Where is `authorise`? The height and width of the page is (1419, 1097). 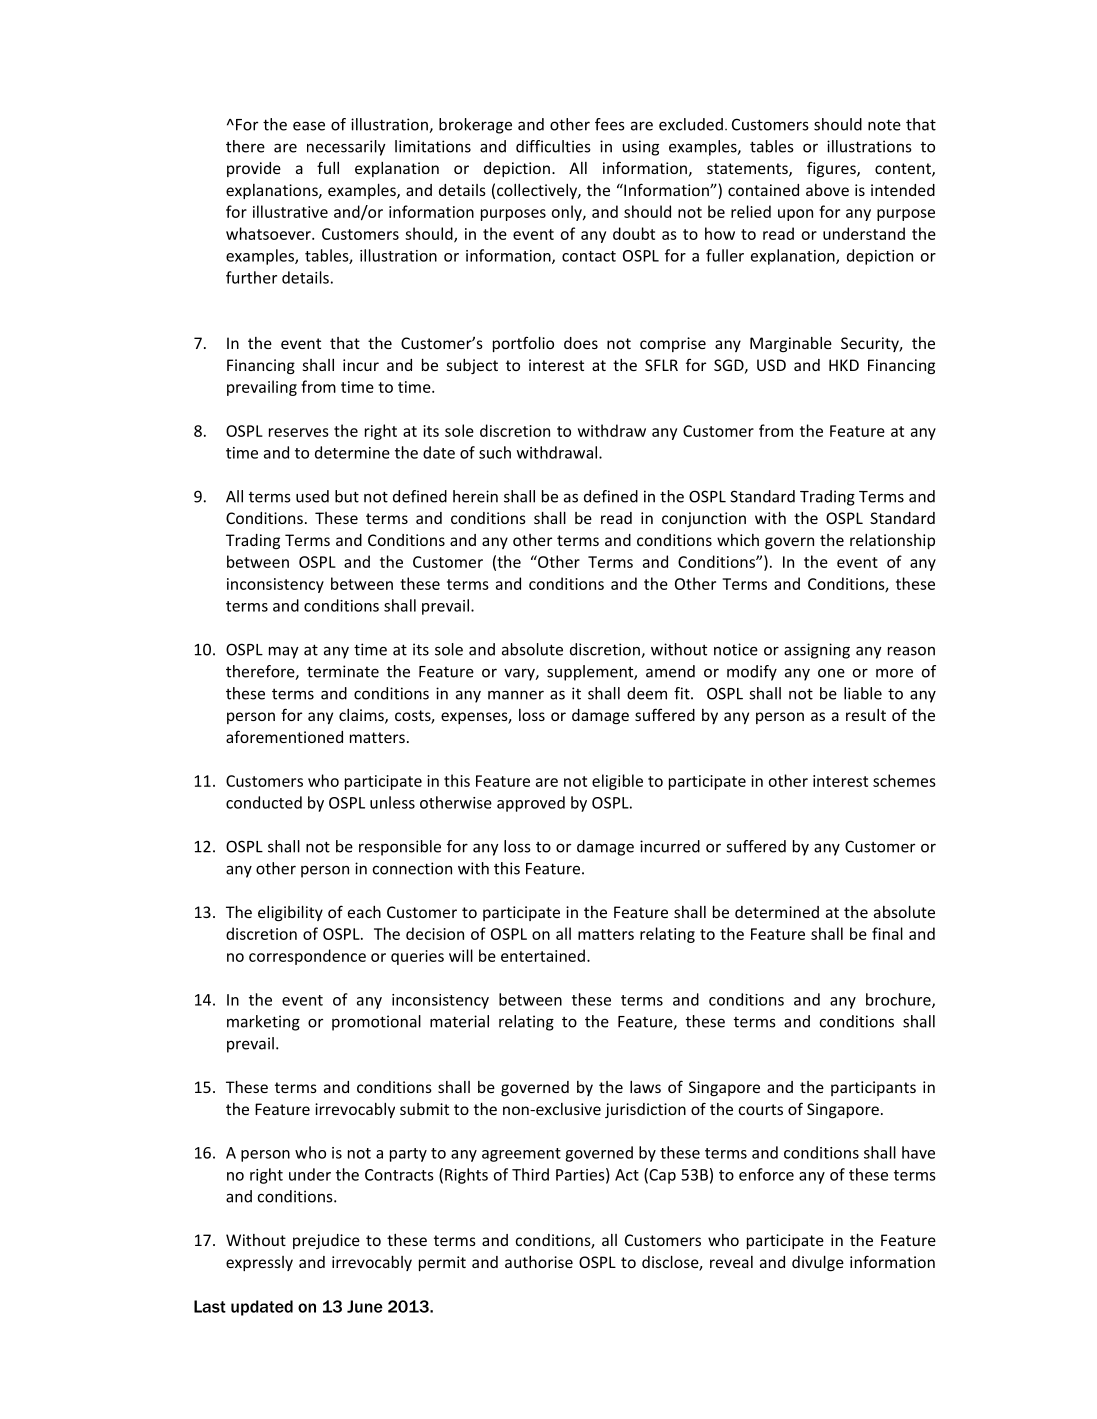
authorise is located at coordinates (539, 1262).
